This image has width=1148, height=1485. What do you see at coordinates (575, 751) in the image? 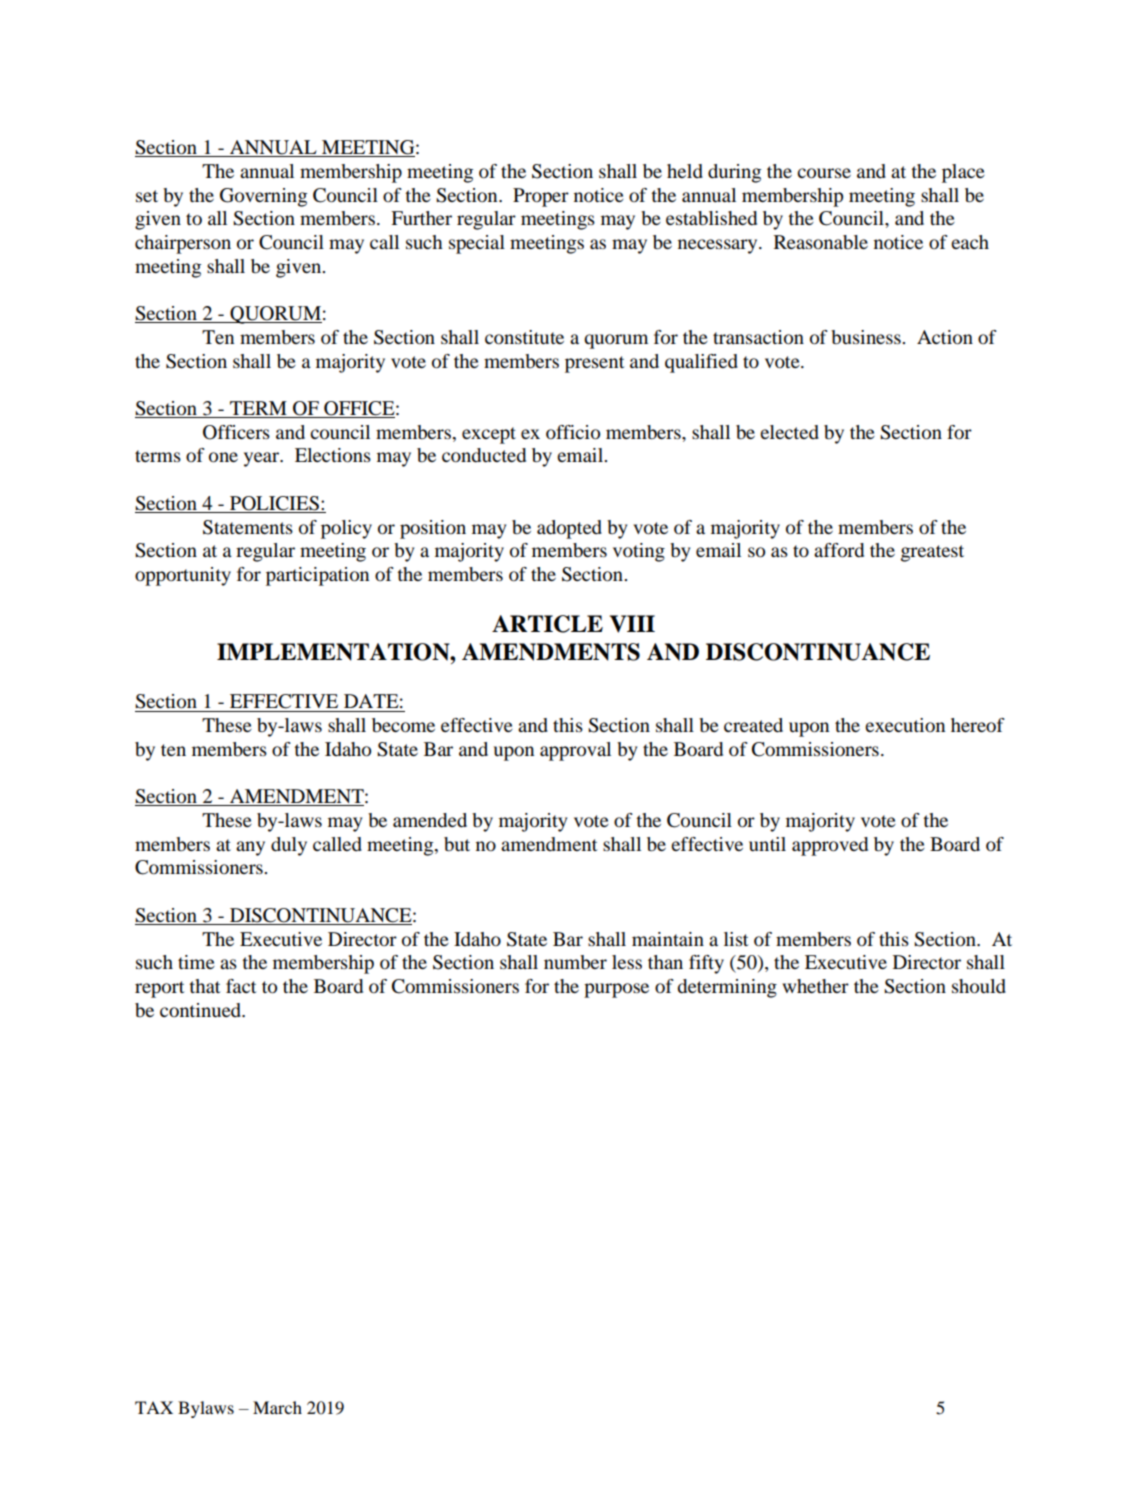
I see `approval` at bounding box center [575, 751].
